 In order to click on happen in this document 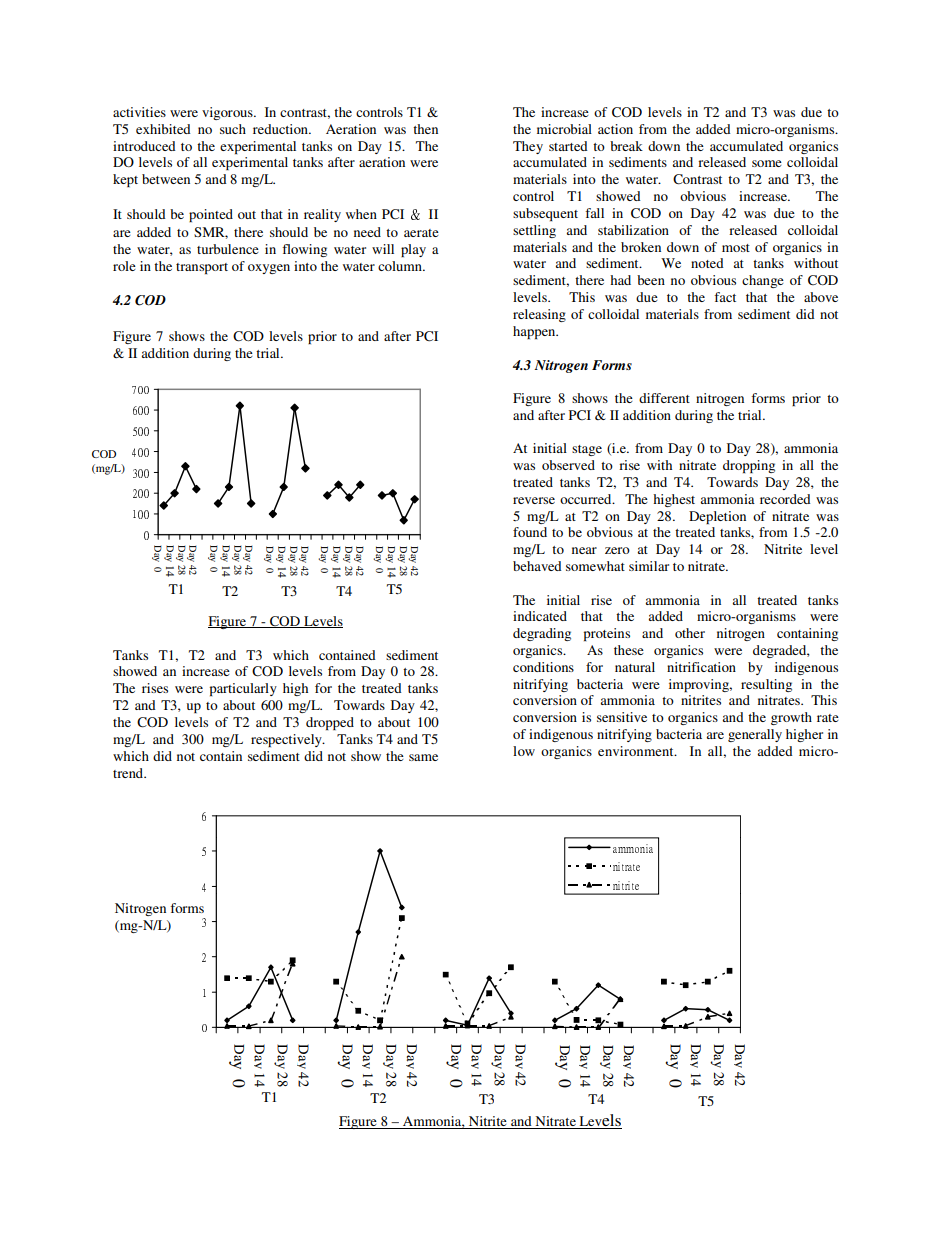, I will do `click(535, 332)`.
